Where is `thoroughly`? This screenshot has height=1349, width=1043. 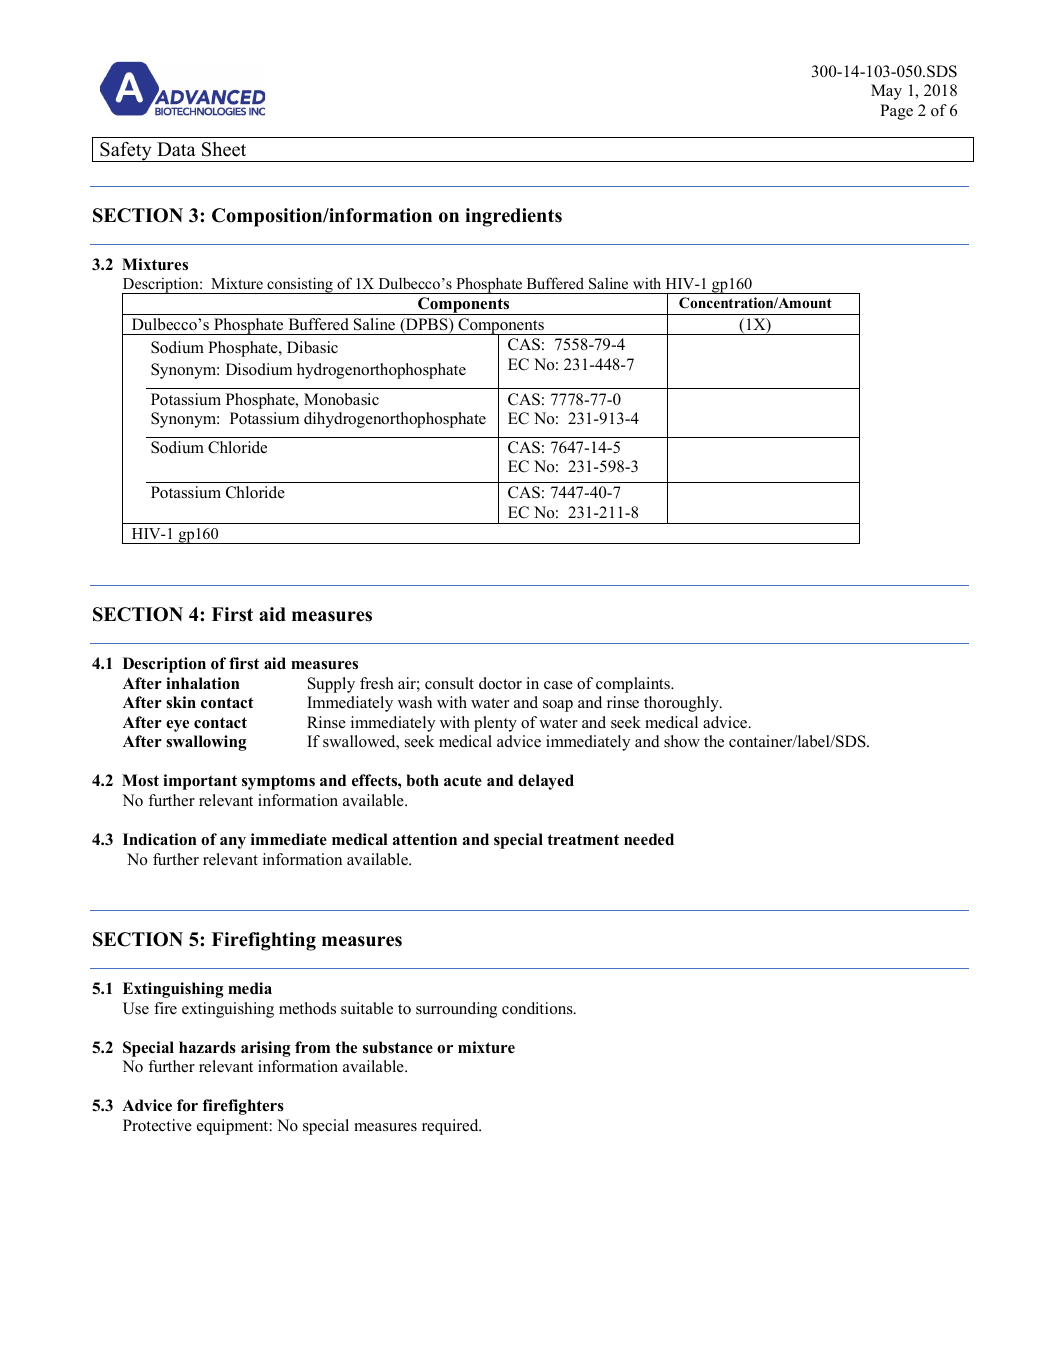
thoroughly is located at coordinates (682, 704).
